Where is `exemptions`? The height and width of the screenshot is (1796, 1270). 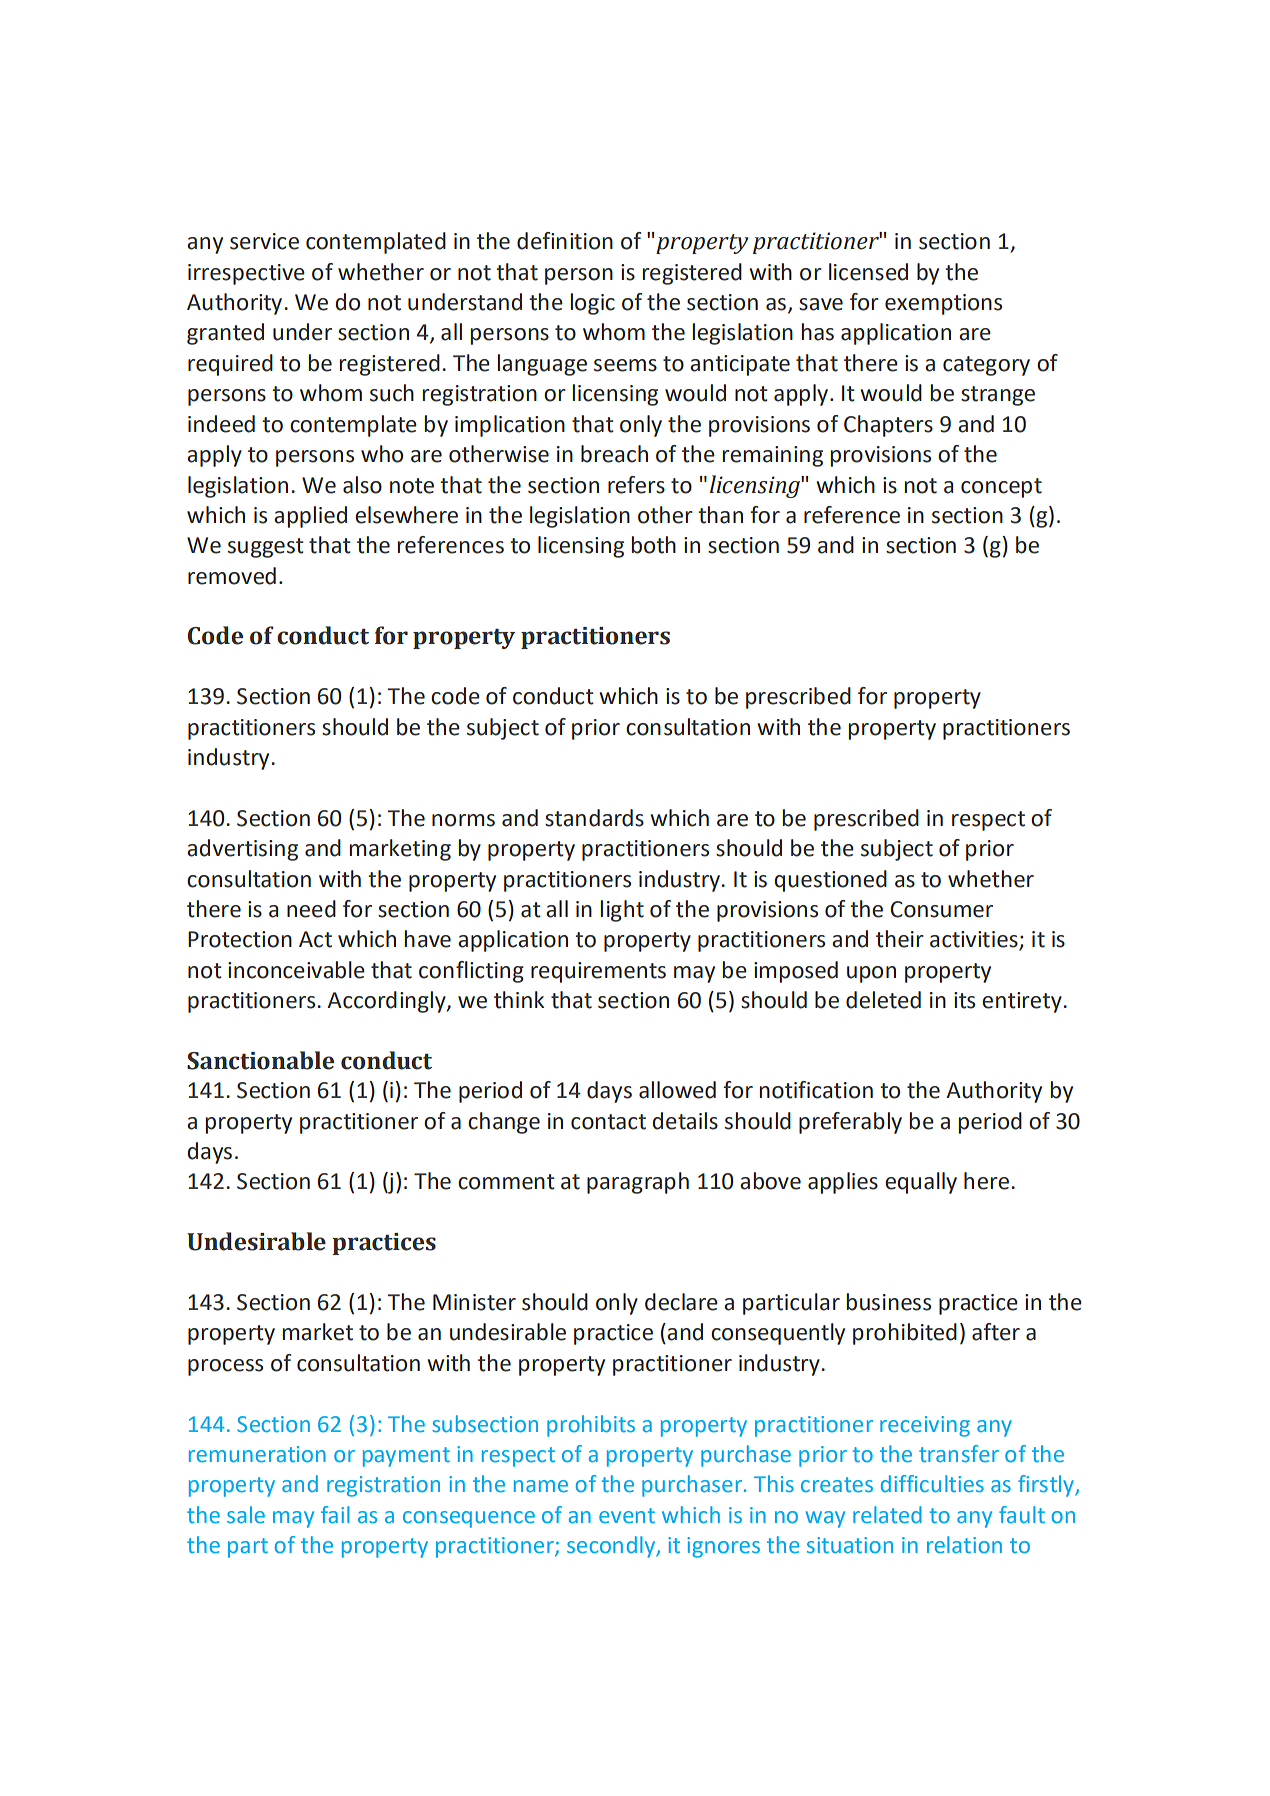 exemptions is located at coordinates (943, 304).
